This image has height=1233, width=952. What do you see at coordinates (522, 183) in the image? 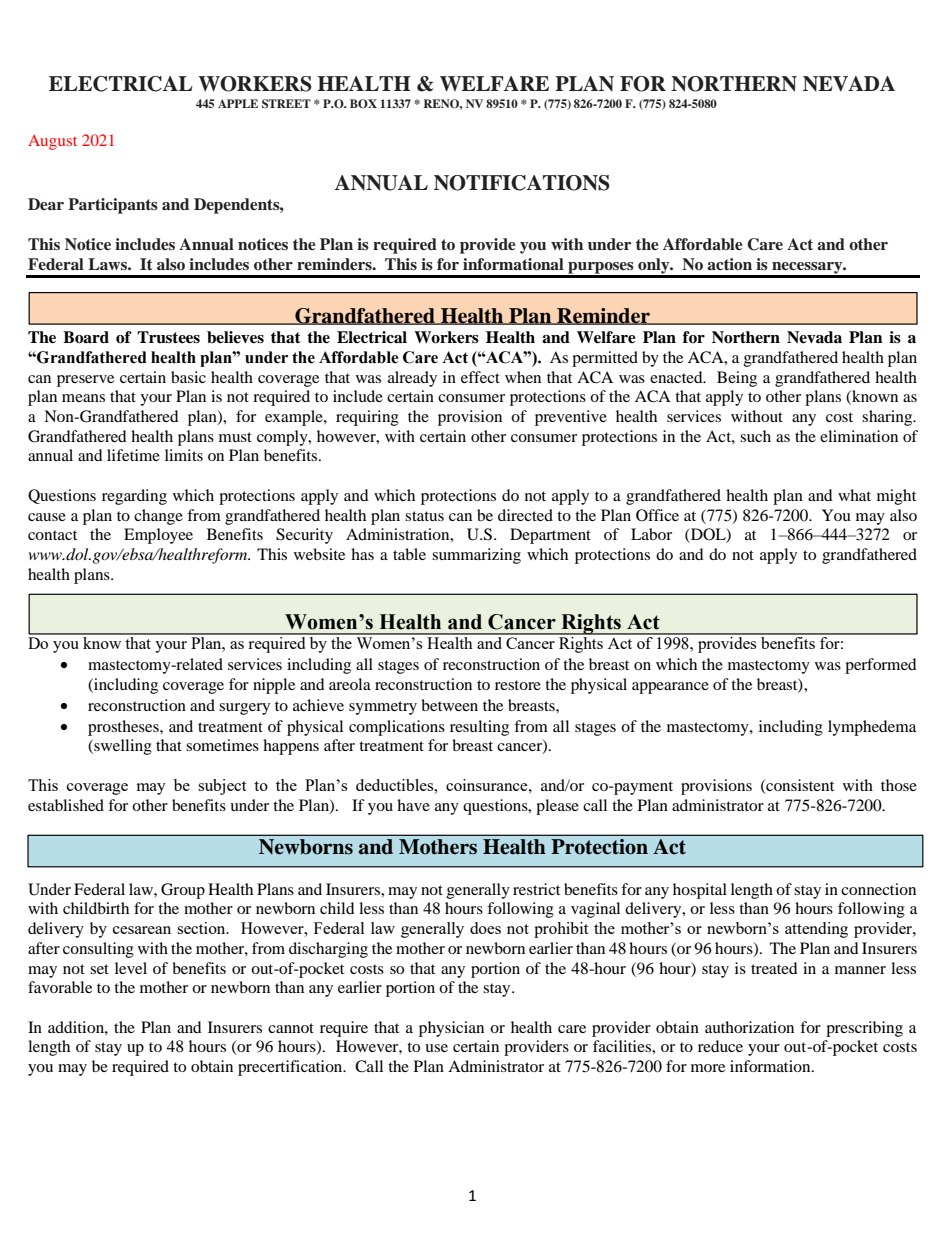
I see `NOTIFICATIONS` at bounding box center [522, 183].
